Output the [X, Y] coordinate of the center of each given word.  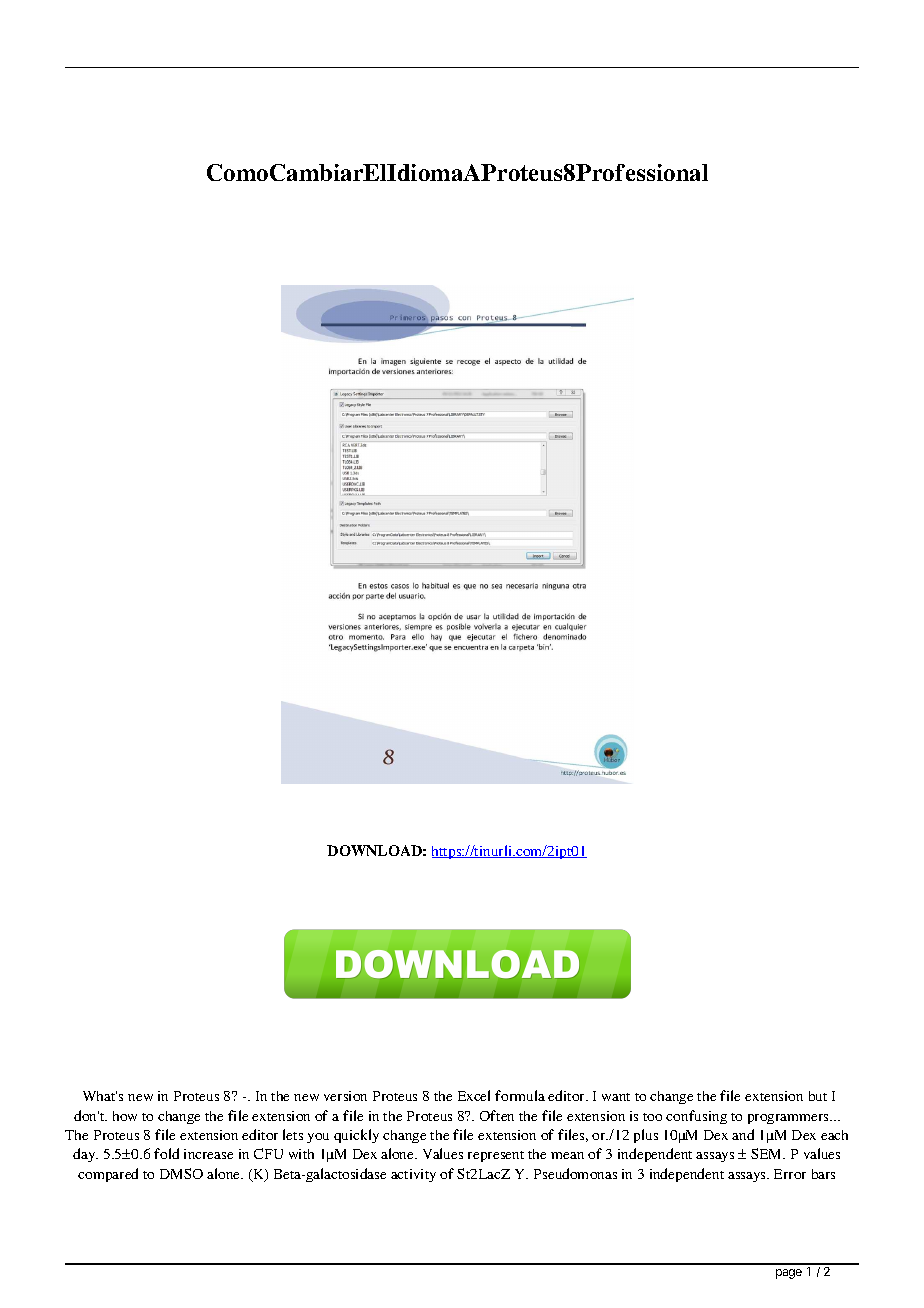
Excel [474, 1095]
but [818, 1096]
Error [790, 1174]
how [125, 1116]
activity [413, 1175]
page [789, 1274]
